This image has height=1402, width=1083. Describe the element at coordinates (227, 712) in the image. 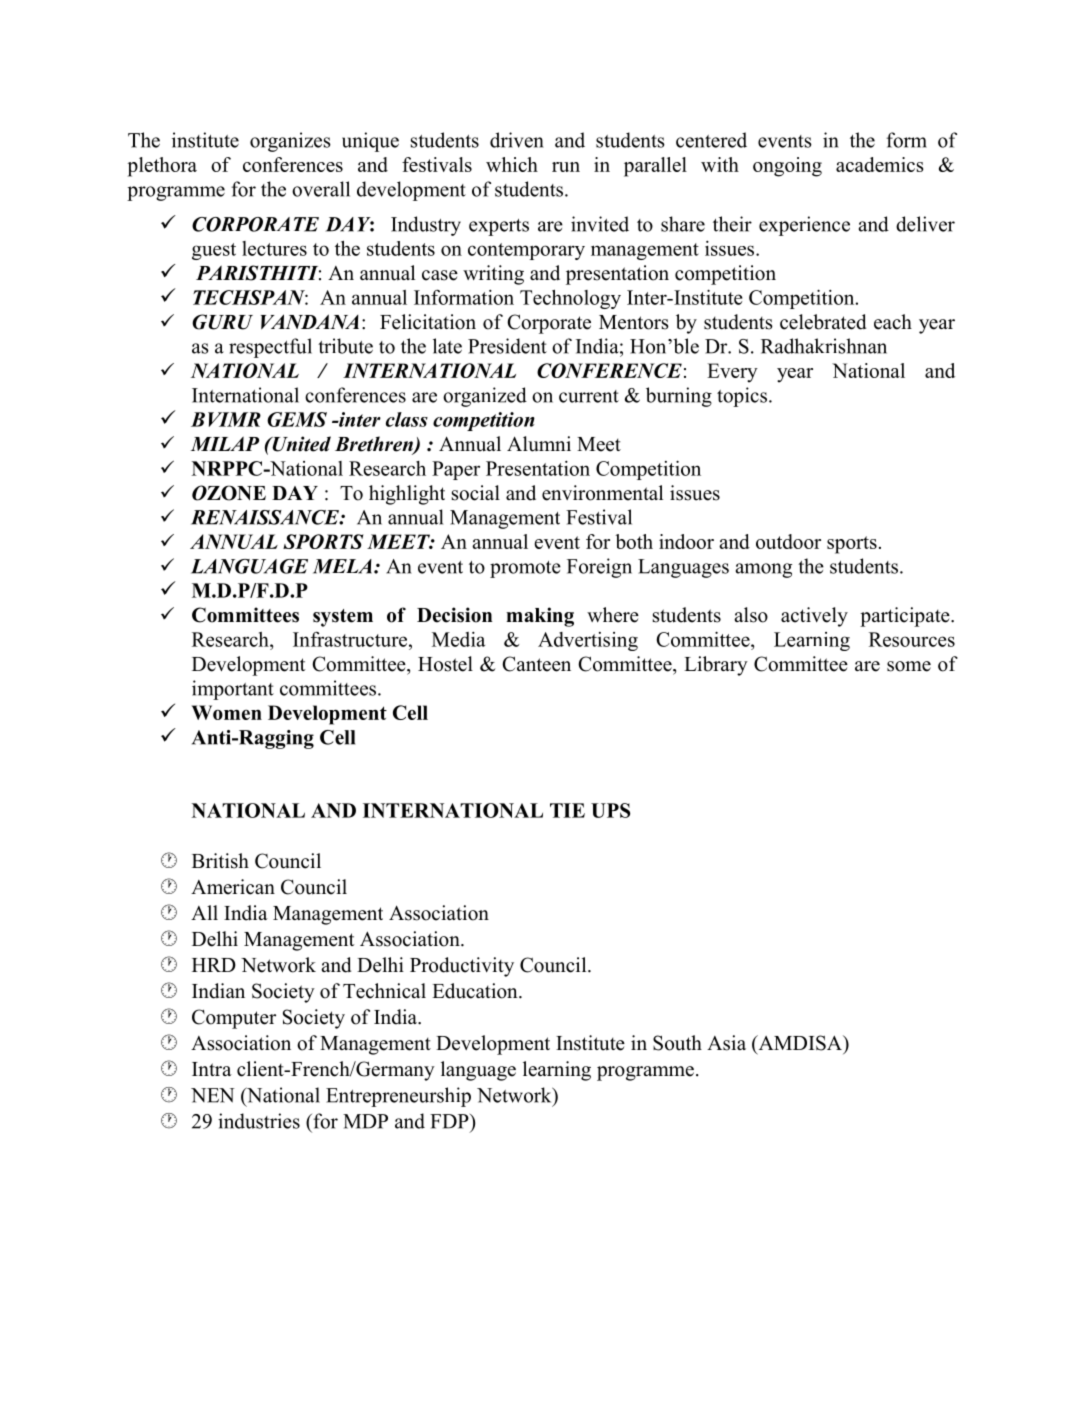

I see `Women` at that location.
